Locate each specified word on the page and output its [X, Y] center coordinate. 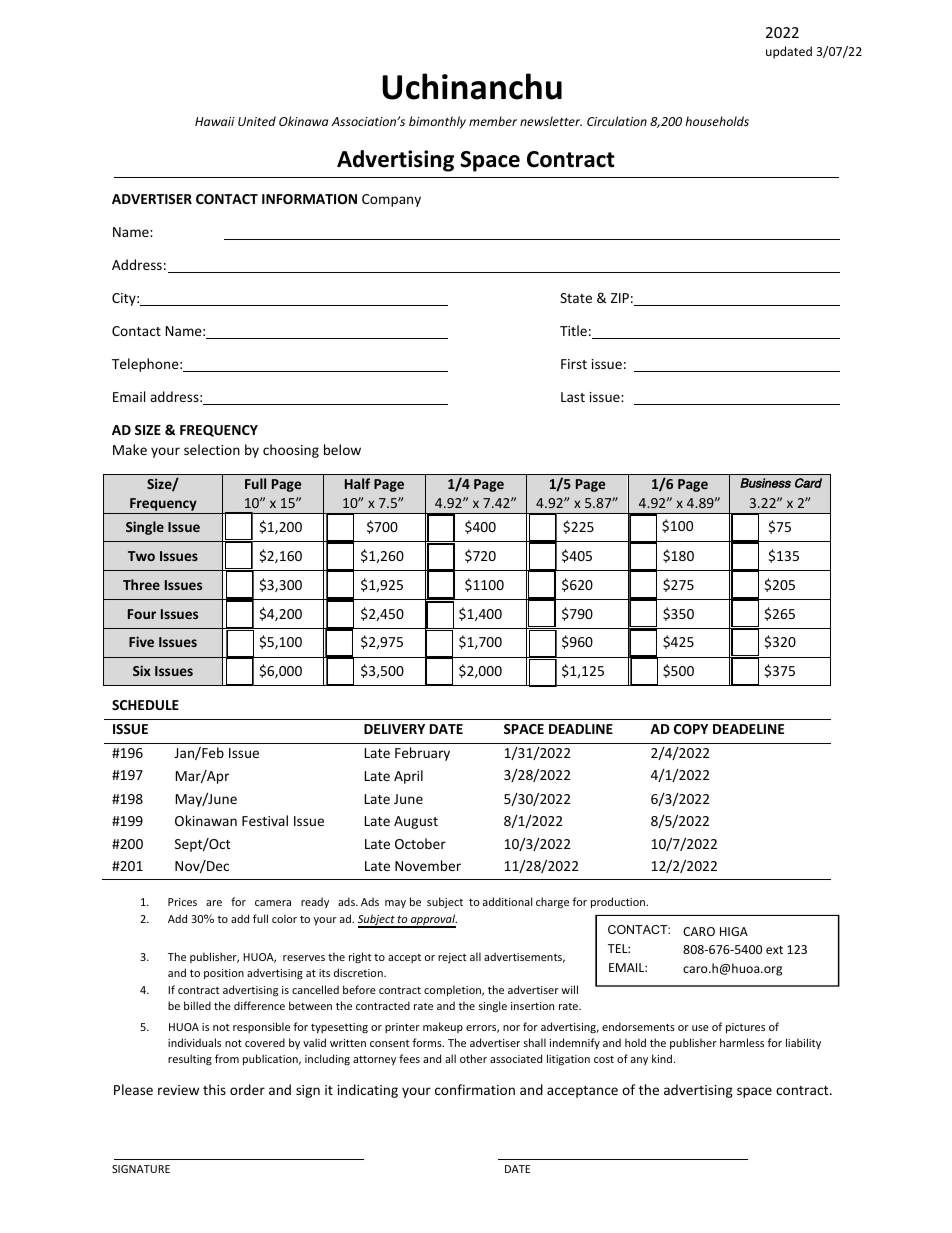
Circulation [617, 121]
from [227, 1058]
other [473, 1058]
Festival [265, 820]
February [422, 754]
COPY [691, 729]
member [493, 121]
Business [765, 483]
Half [357, 483]
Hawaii [215, 121]
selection [212, 449]
